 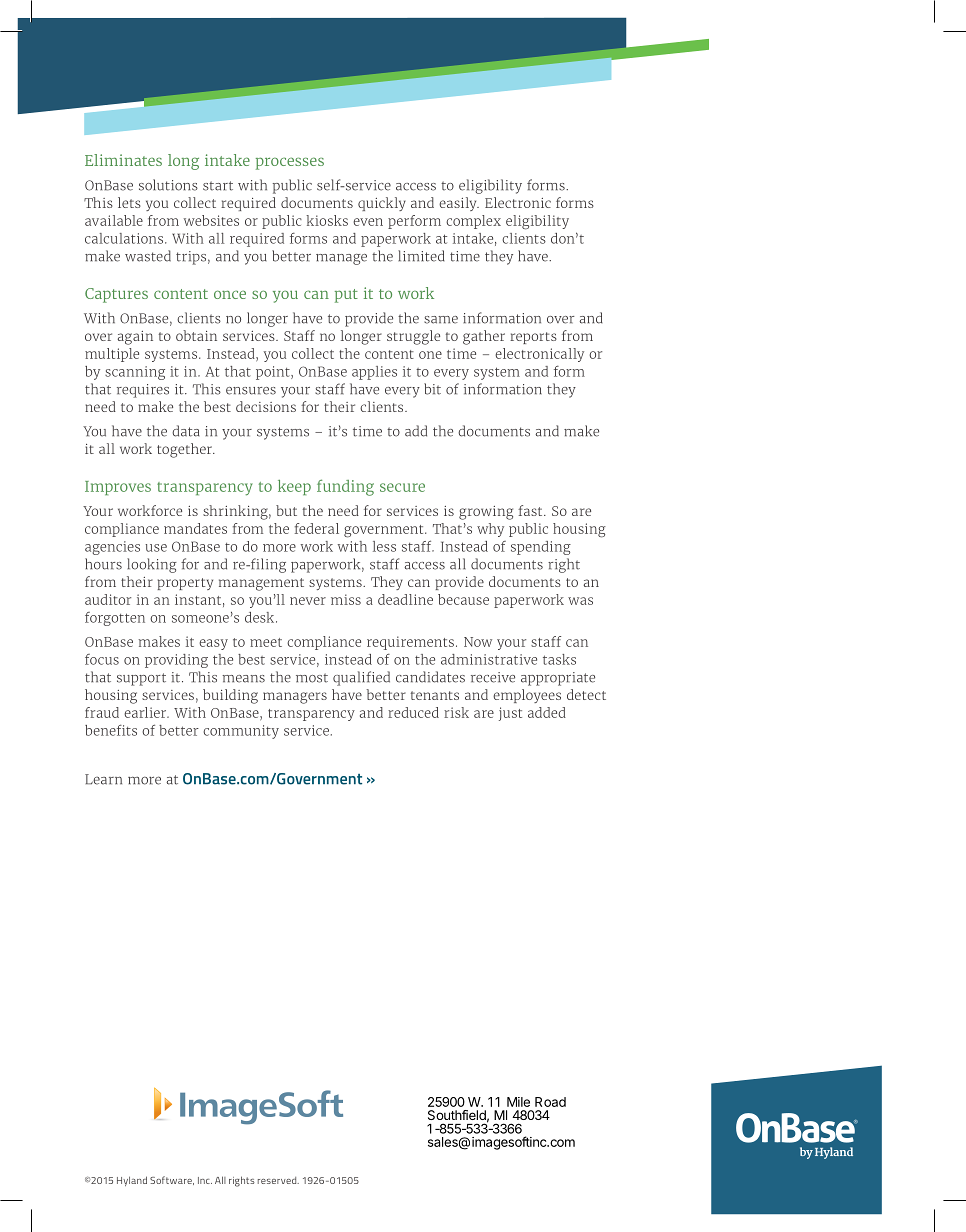 I want to click on complex, so click(x=473, y=222).
